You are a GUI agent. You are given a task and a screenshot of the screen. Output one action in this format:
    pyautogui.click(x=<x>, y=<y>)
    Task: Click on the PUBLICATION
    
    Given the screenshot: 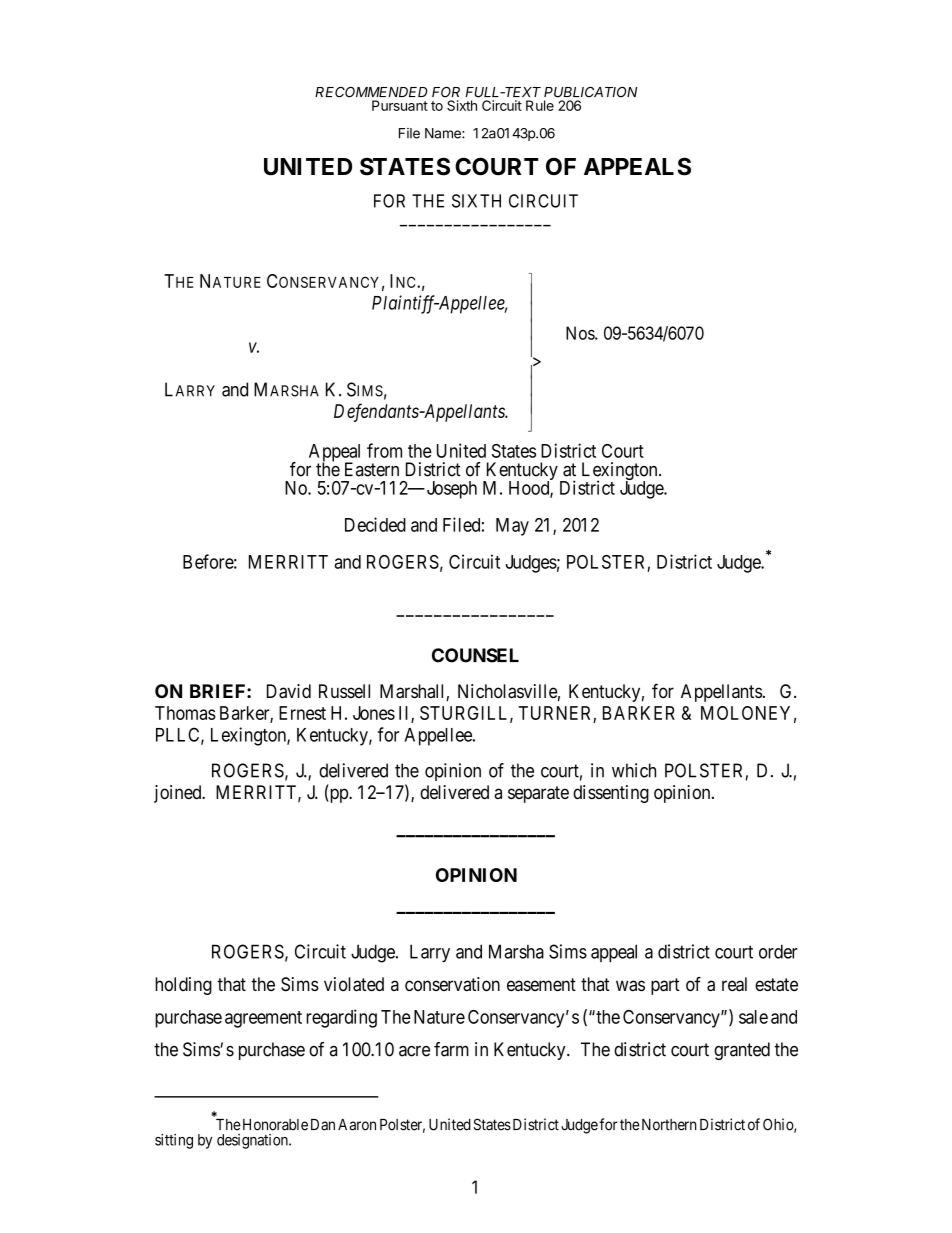 What is the action you would take?
    pyautogui.click(x=590, y=92)
